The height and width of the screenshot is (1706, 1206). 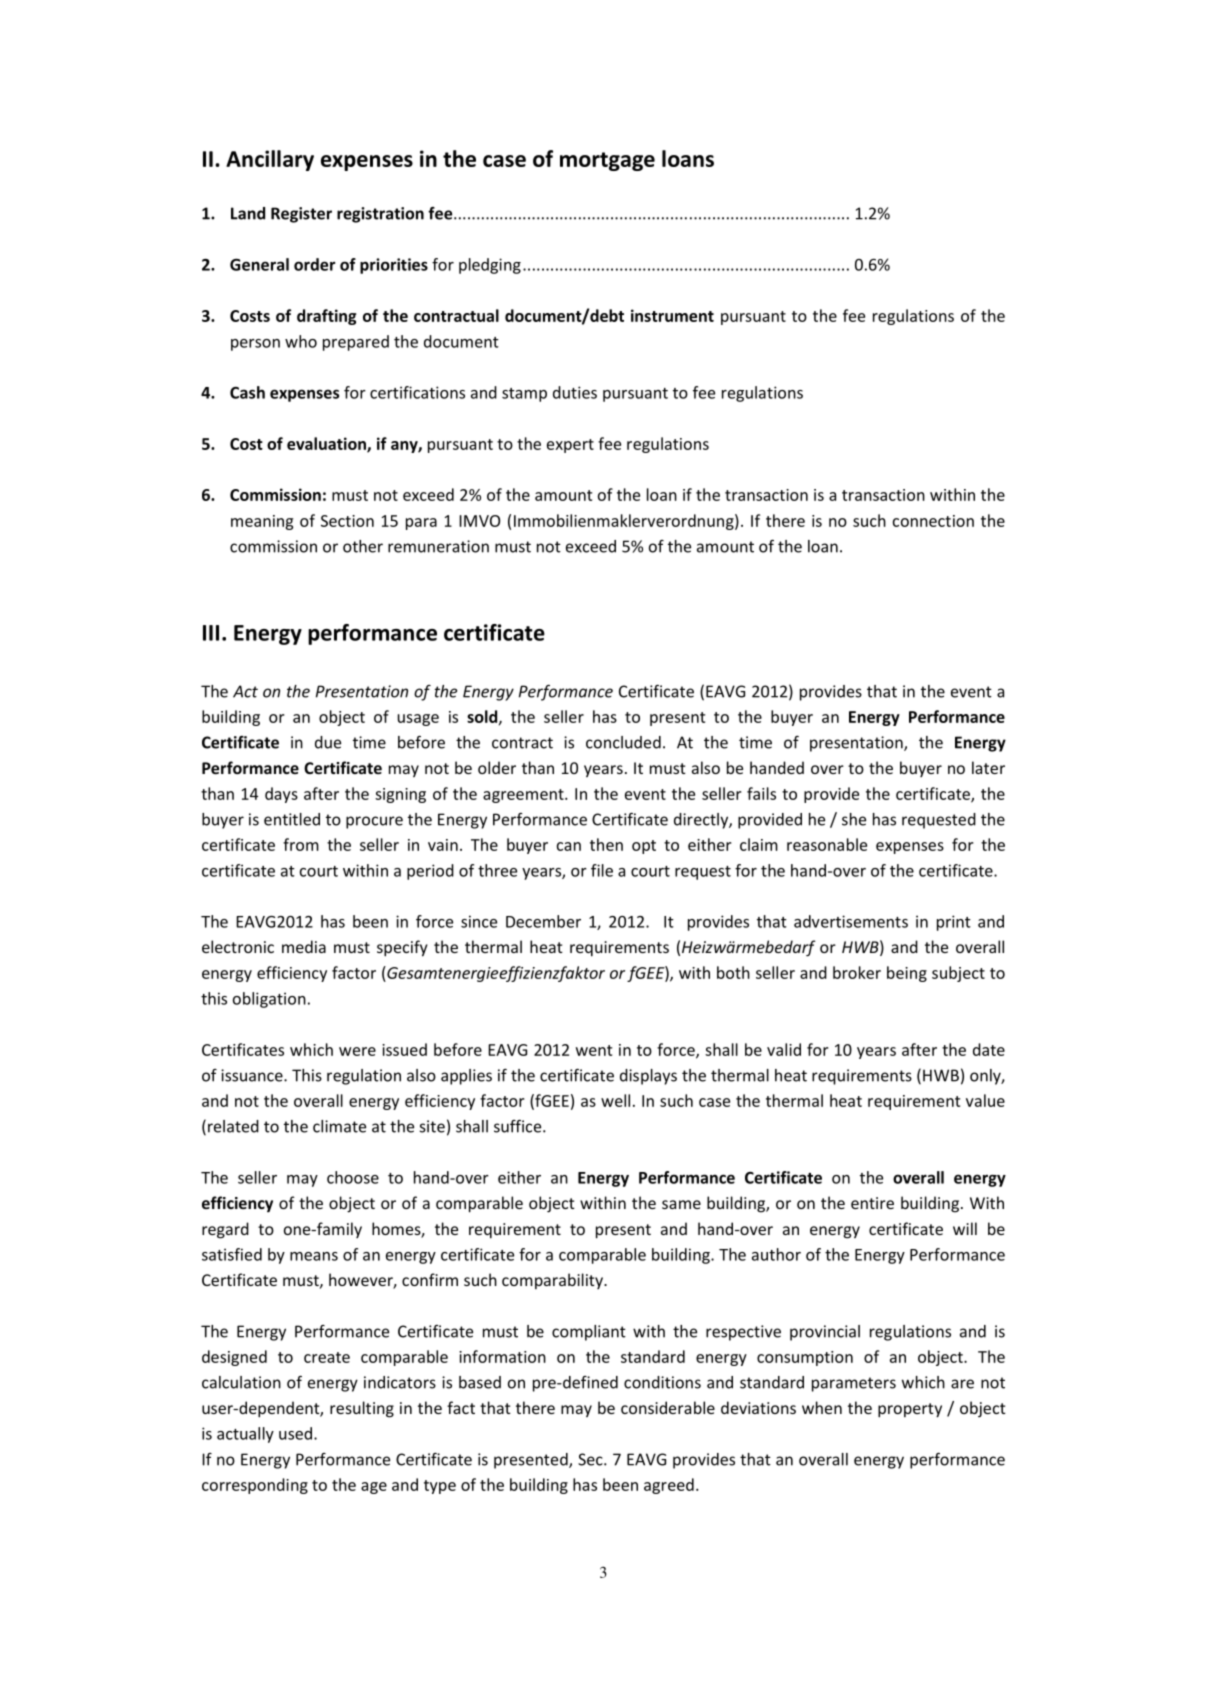 I want to click on instrument, so click(x=672, y=315).
